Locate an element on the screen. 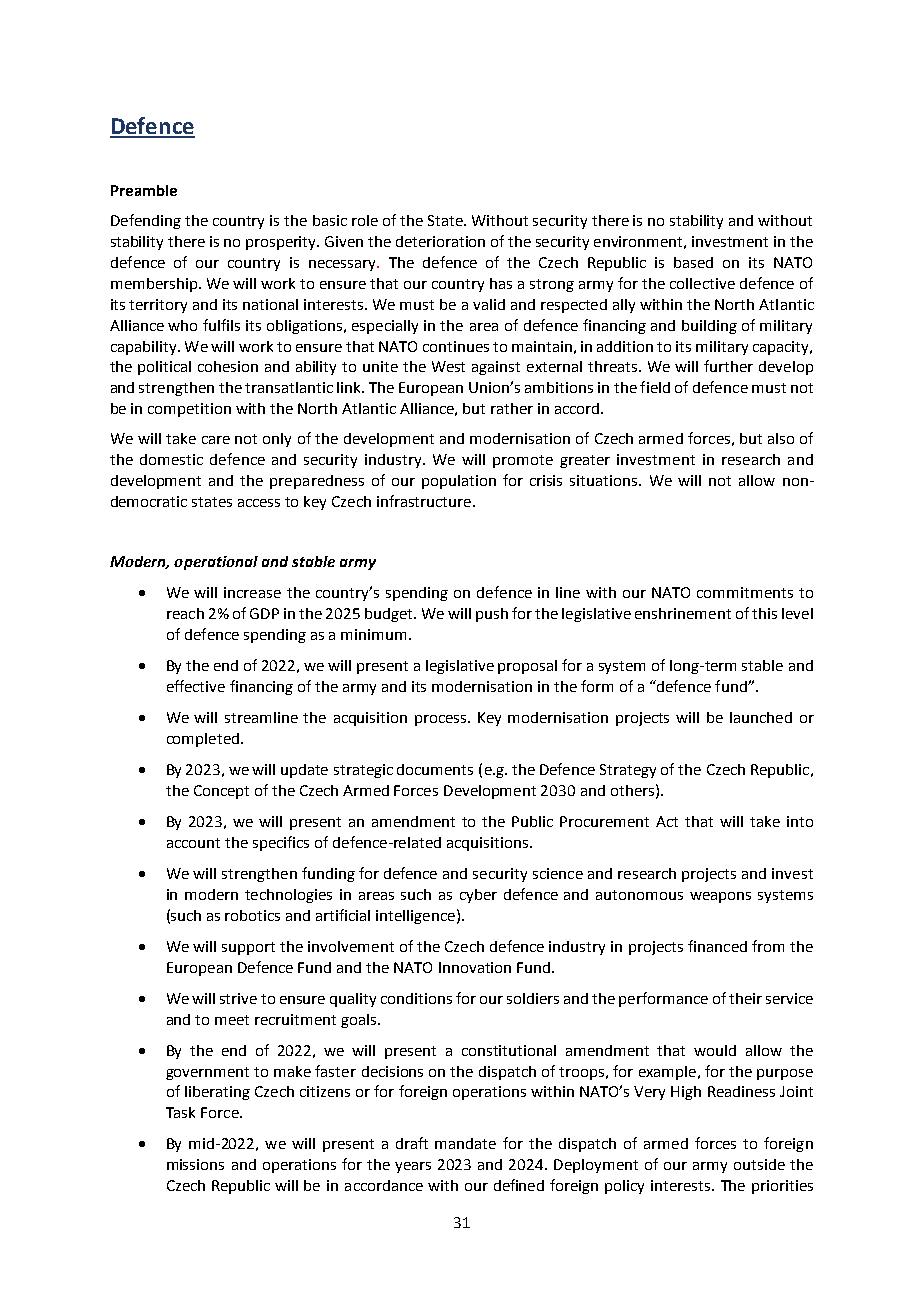 This screenshot has width=924, height=1308. mandate is located at coordinates (465, 1143).
